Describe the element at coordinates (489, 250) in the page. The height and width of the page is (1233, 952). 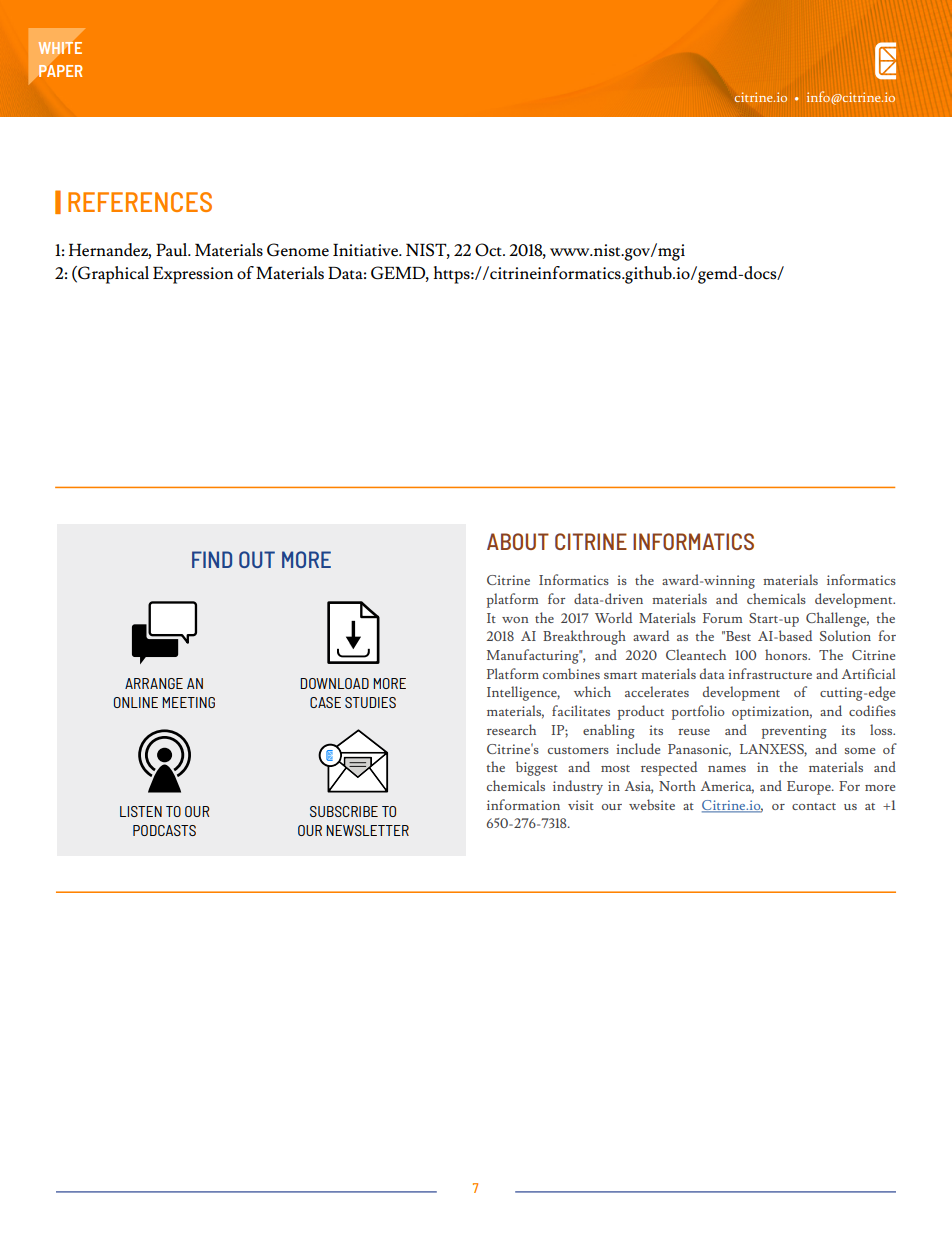
I see `Oct` at that location.
